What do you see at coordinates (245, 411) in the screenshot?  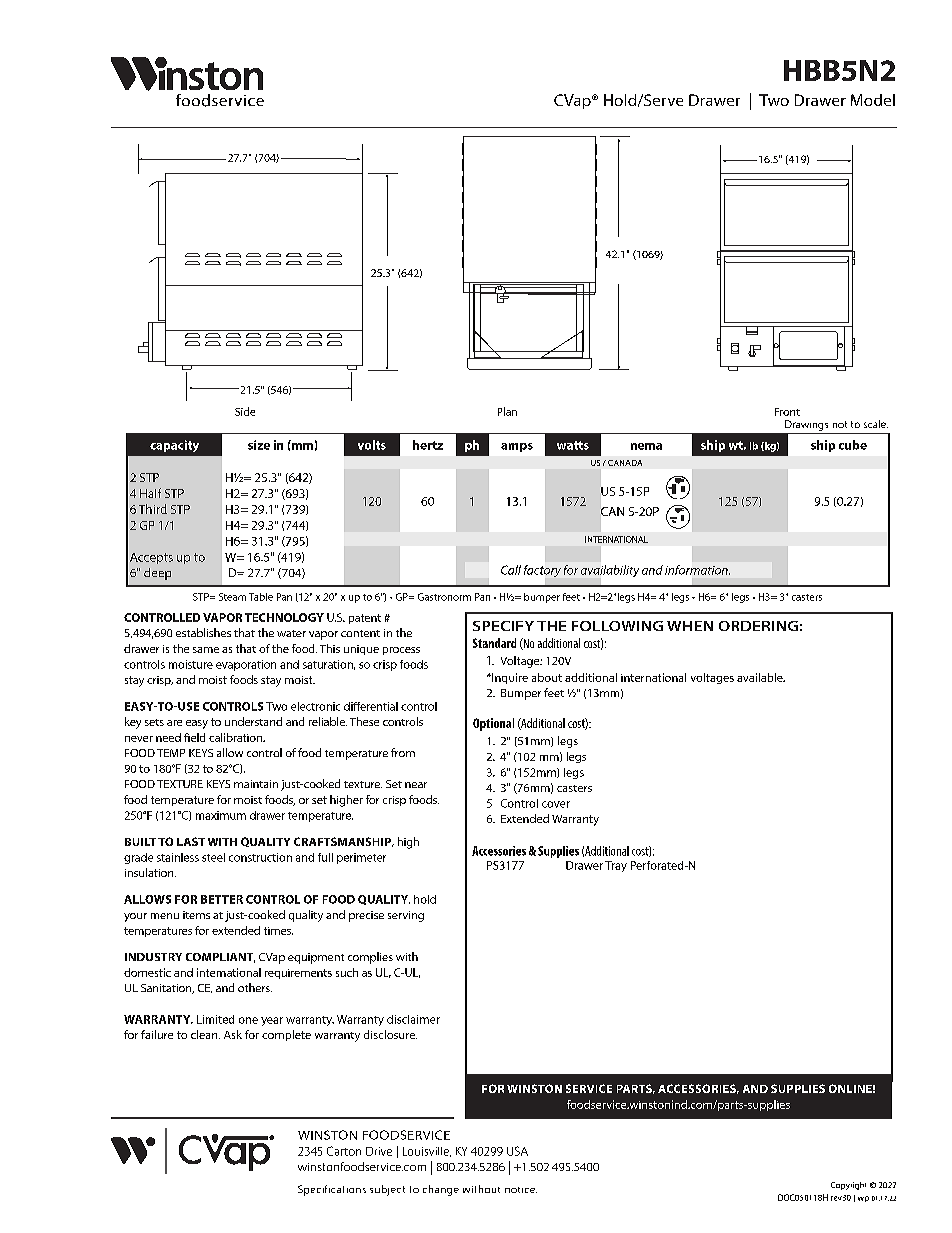 I see `Side` at bounding box center [245, 411].
